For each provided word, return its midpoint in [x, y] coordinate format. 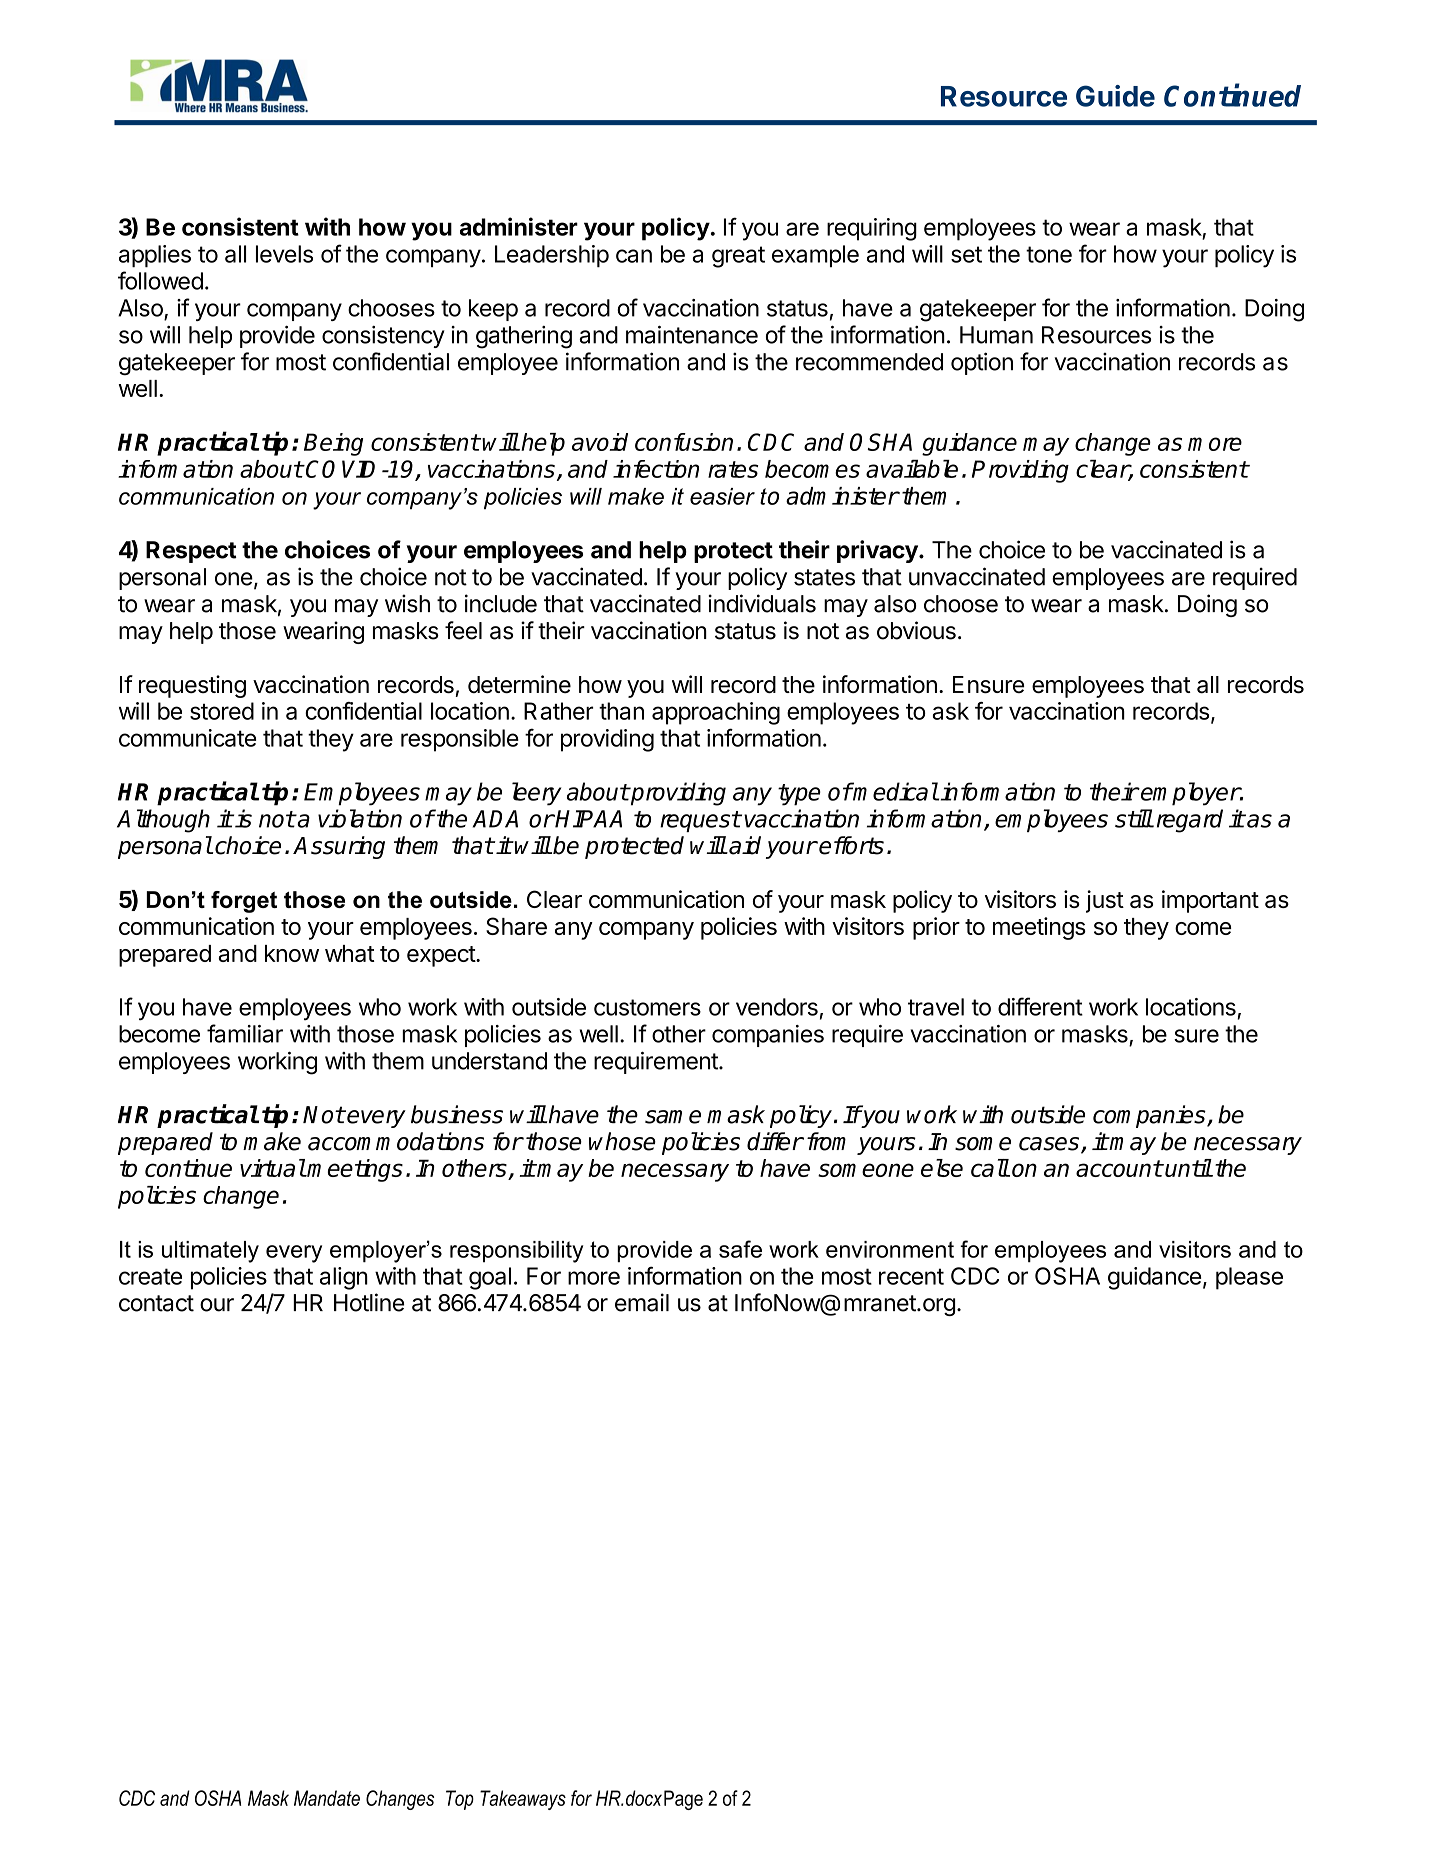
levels [284, 254]
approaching [716, 713]
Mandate [327, 1798]
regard [1190, 821]
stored [222, 711]
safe [740, 1249]
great [738, 257]
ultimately [210, 1252]
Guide [1115, 96]
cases [1050, 1145]
